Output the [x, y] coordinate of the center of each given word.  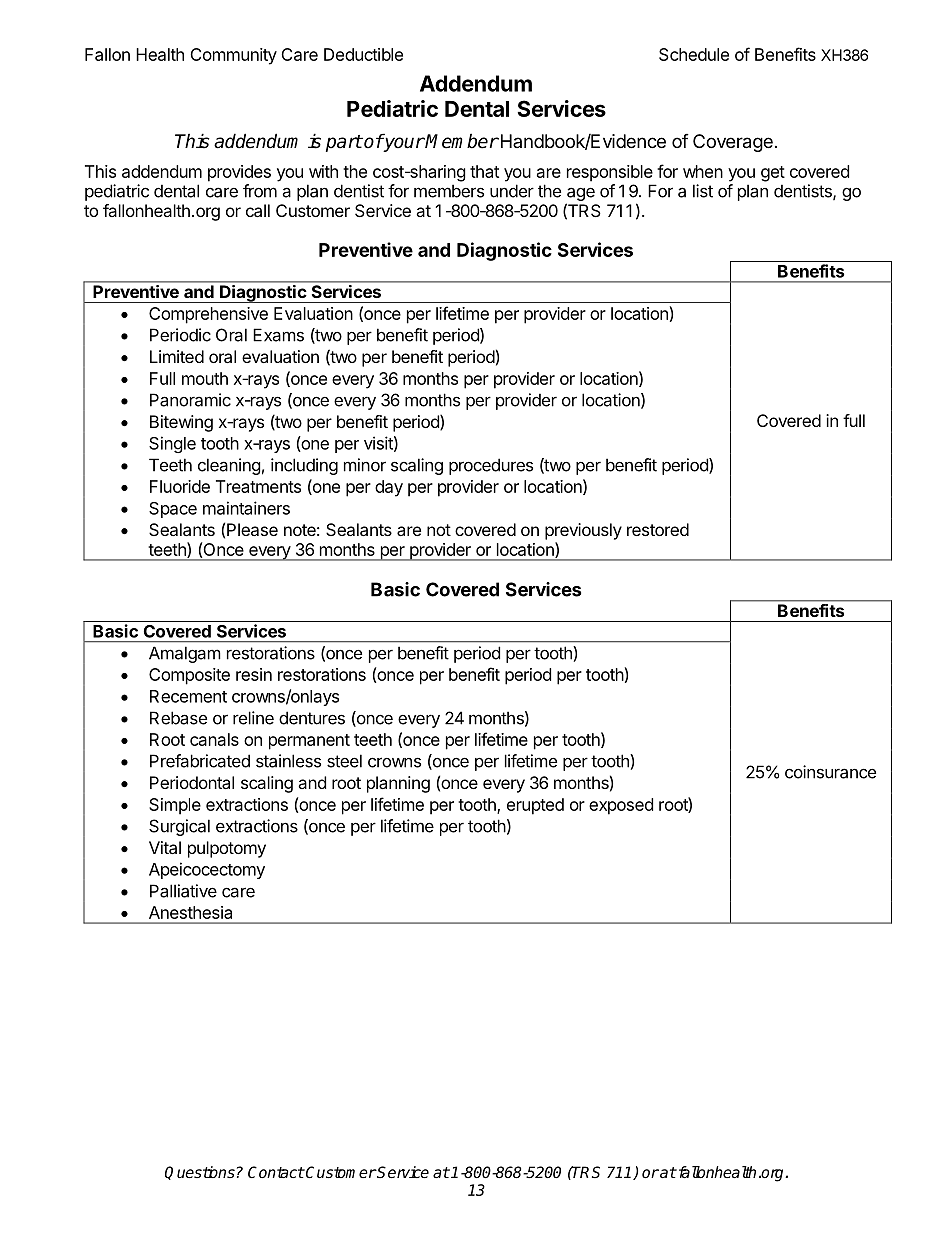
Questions [200, 1173]
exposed [621, 806]
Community [233, 56]
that [484, 171]
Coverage [733, 143]
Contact [276, 1172]
